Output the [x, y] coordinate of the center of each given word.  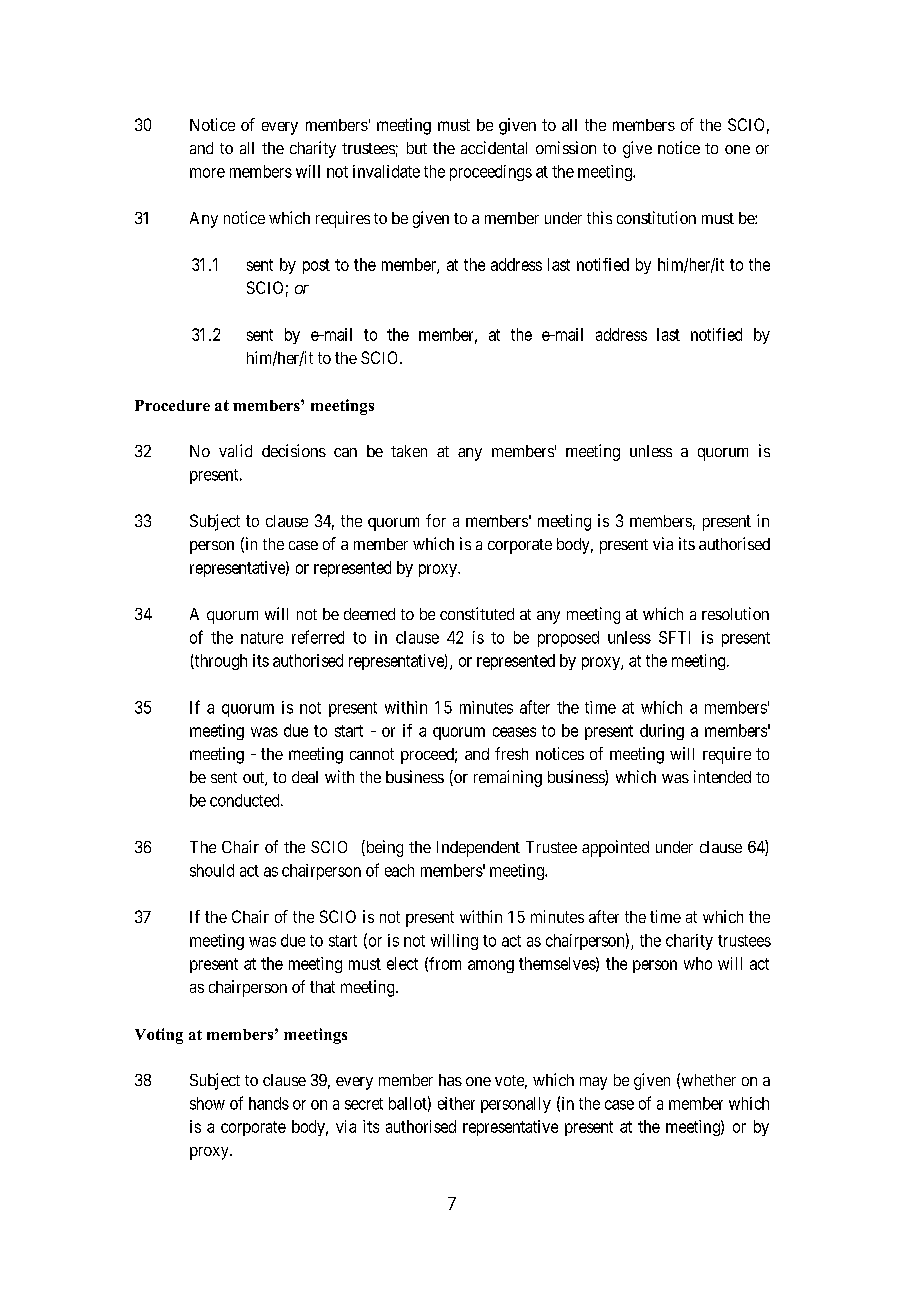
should [212, 870]
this [599, 217]
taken [409, 451]
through [220, 662]
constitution [656, 217]
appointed [615, 848]
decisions [294, 450]
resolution [735, 613]
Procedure [172, 405]
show [207, 1103]
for [436, 520]
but [417, 148]
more [207, 173]
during [662, 732]
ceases [514, 732]
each [399, 870]
